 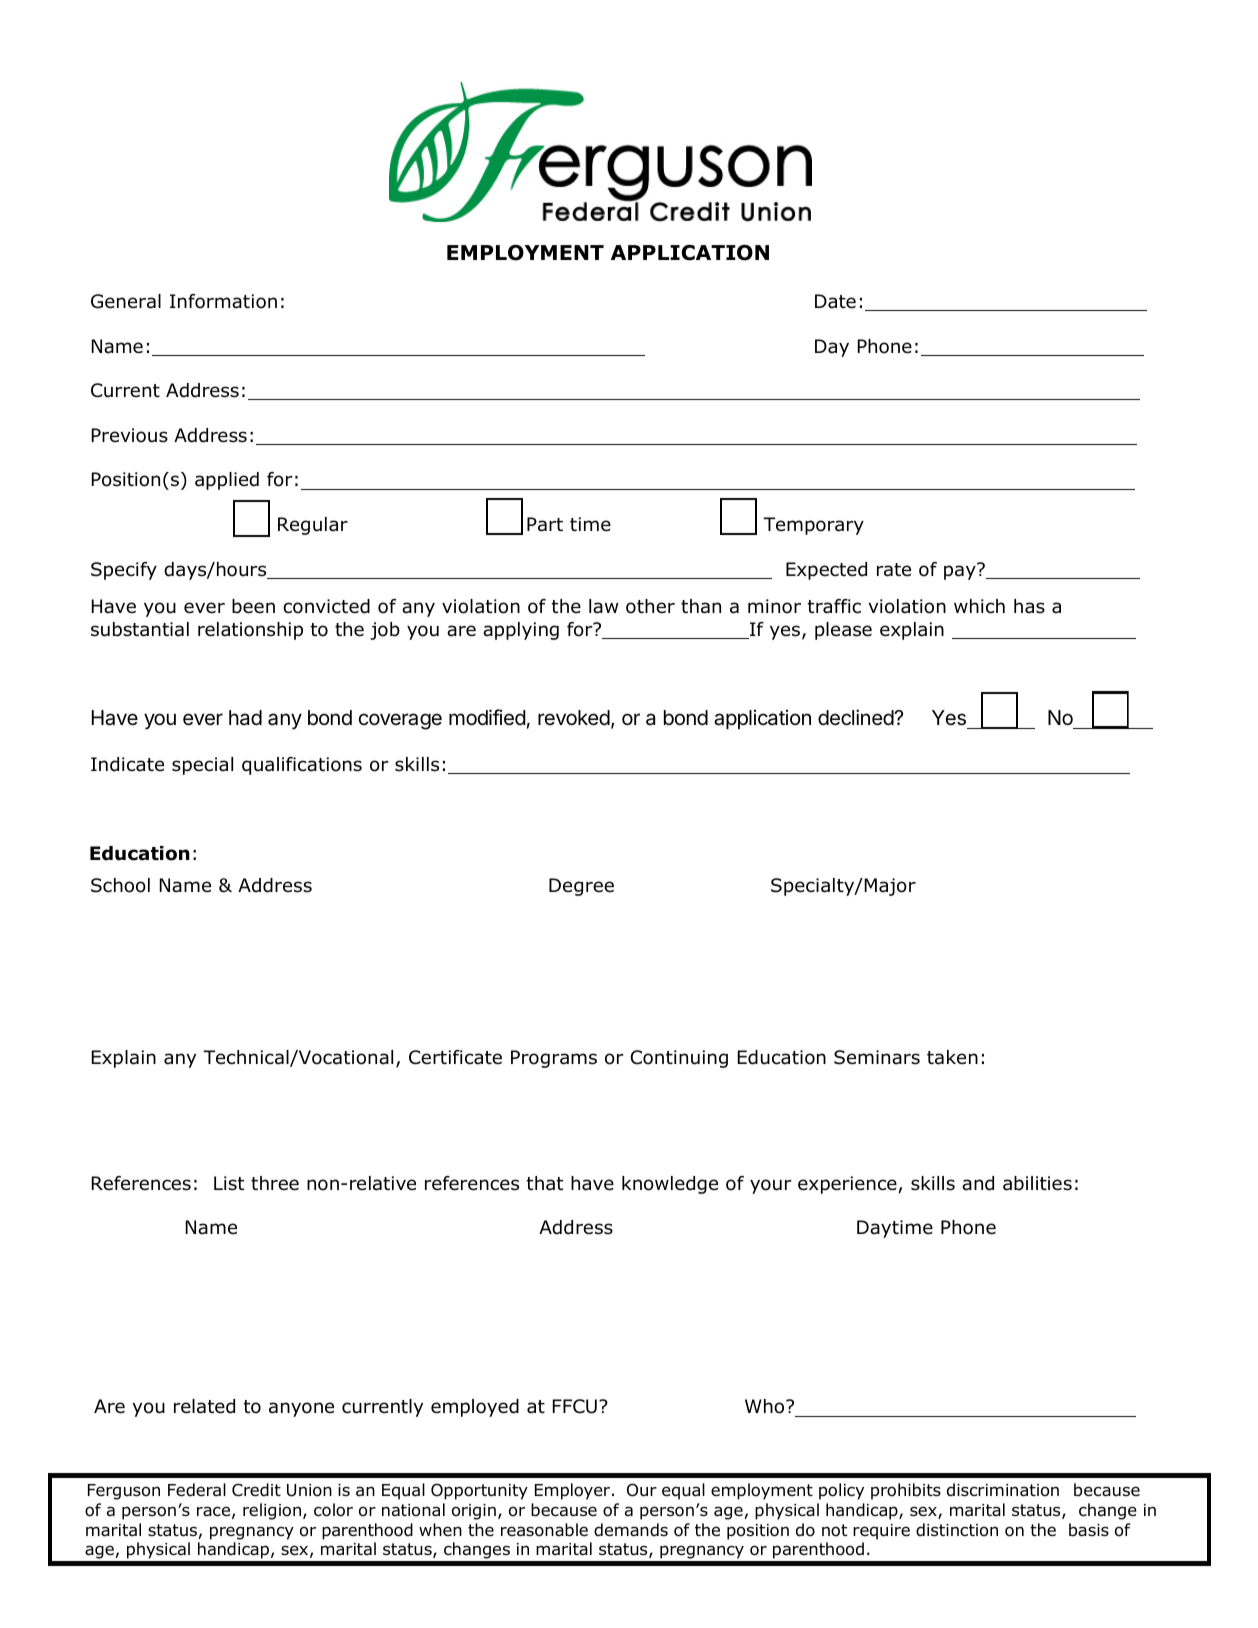 I want to click on had, so click(x=245, y=717).
